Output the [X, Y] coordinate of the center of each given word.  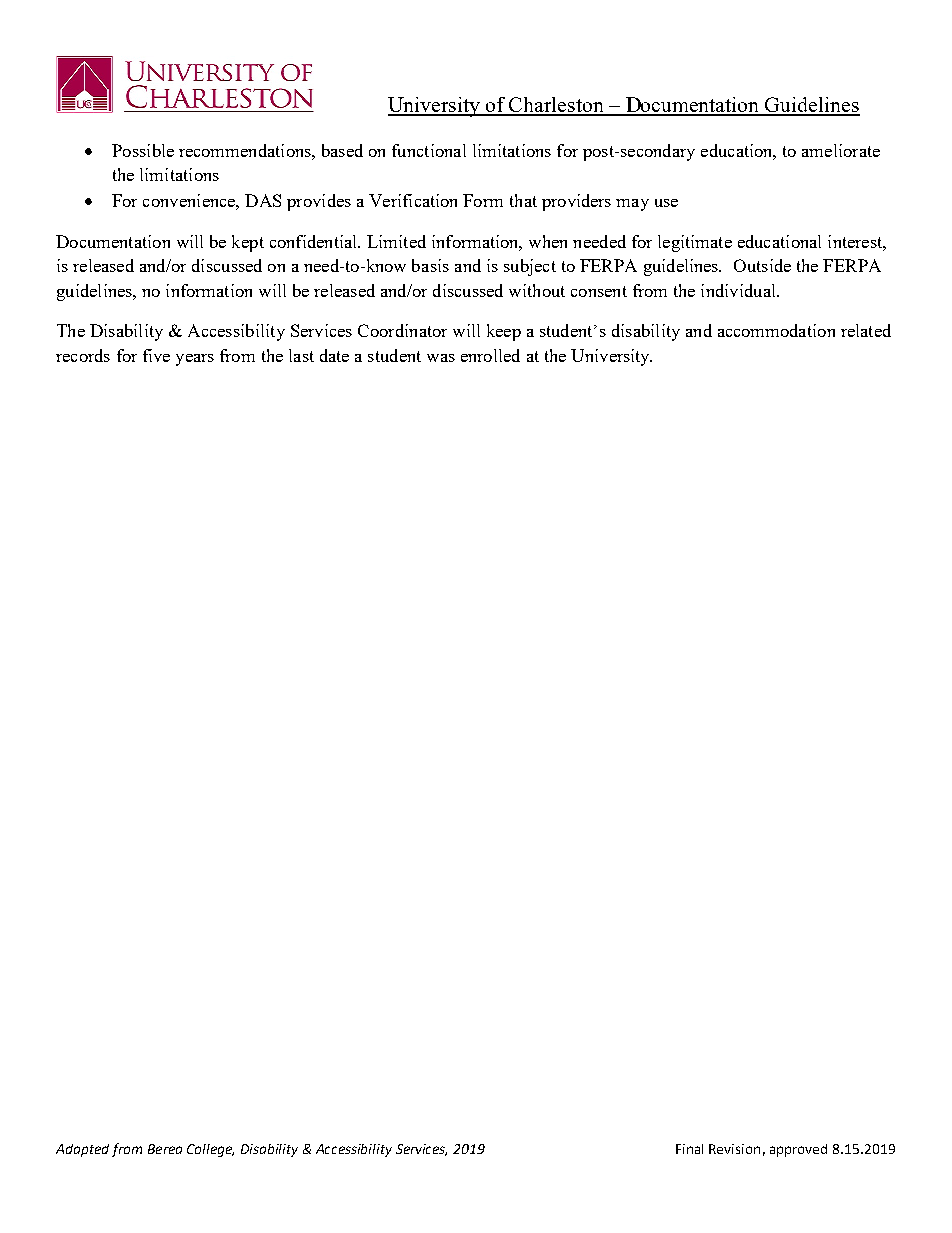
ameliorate [841, 150]
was [441, 358]
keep [504, 332]
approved [798, 1150]
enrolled [490, 355]
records [83, 355]
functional [429, 150]
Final [689, 1149]
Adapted [82, 1150]
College [210, 1150]
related [866, 330]
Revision [734, 1149]
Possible [143, 150]
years [195, 360]
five [156, 355]
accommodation [776, 330]
